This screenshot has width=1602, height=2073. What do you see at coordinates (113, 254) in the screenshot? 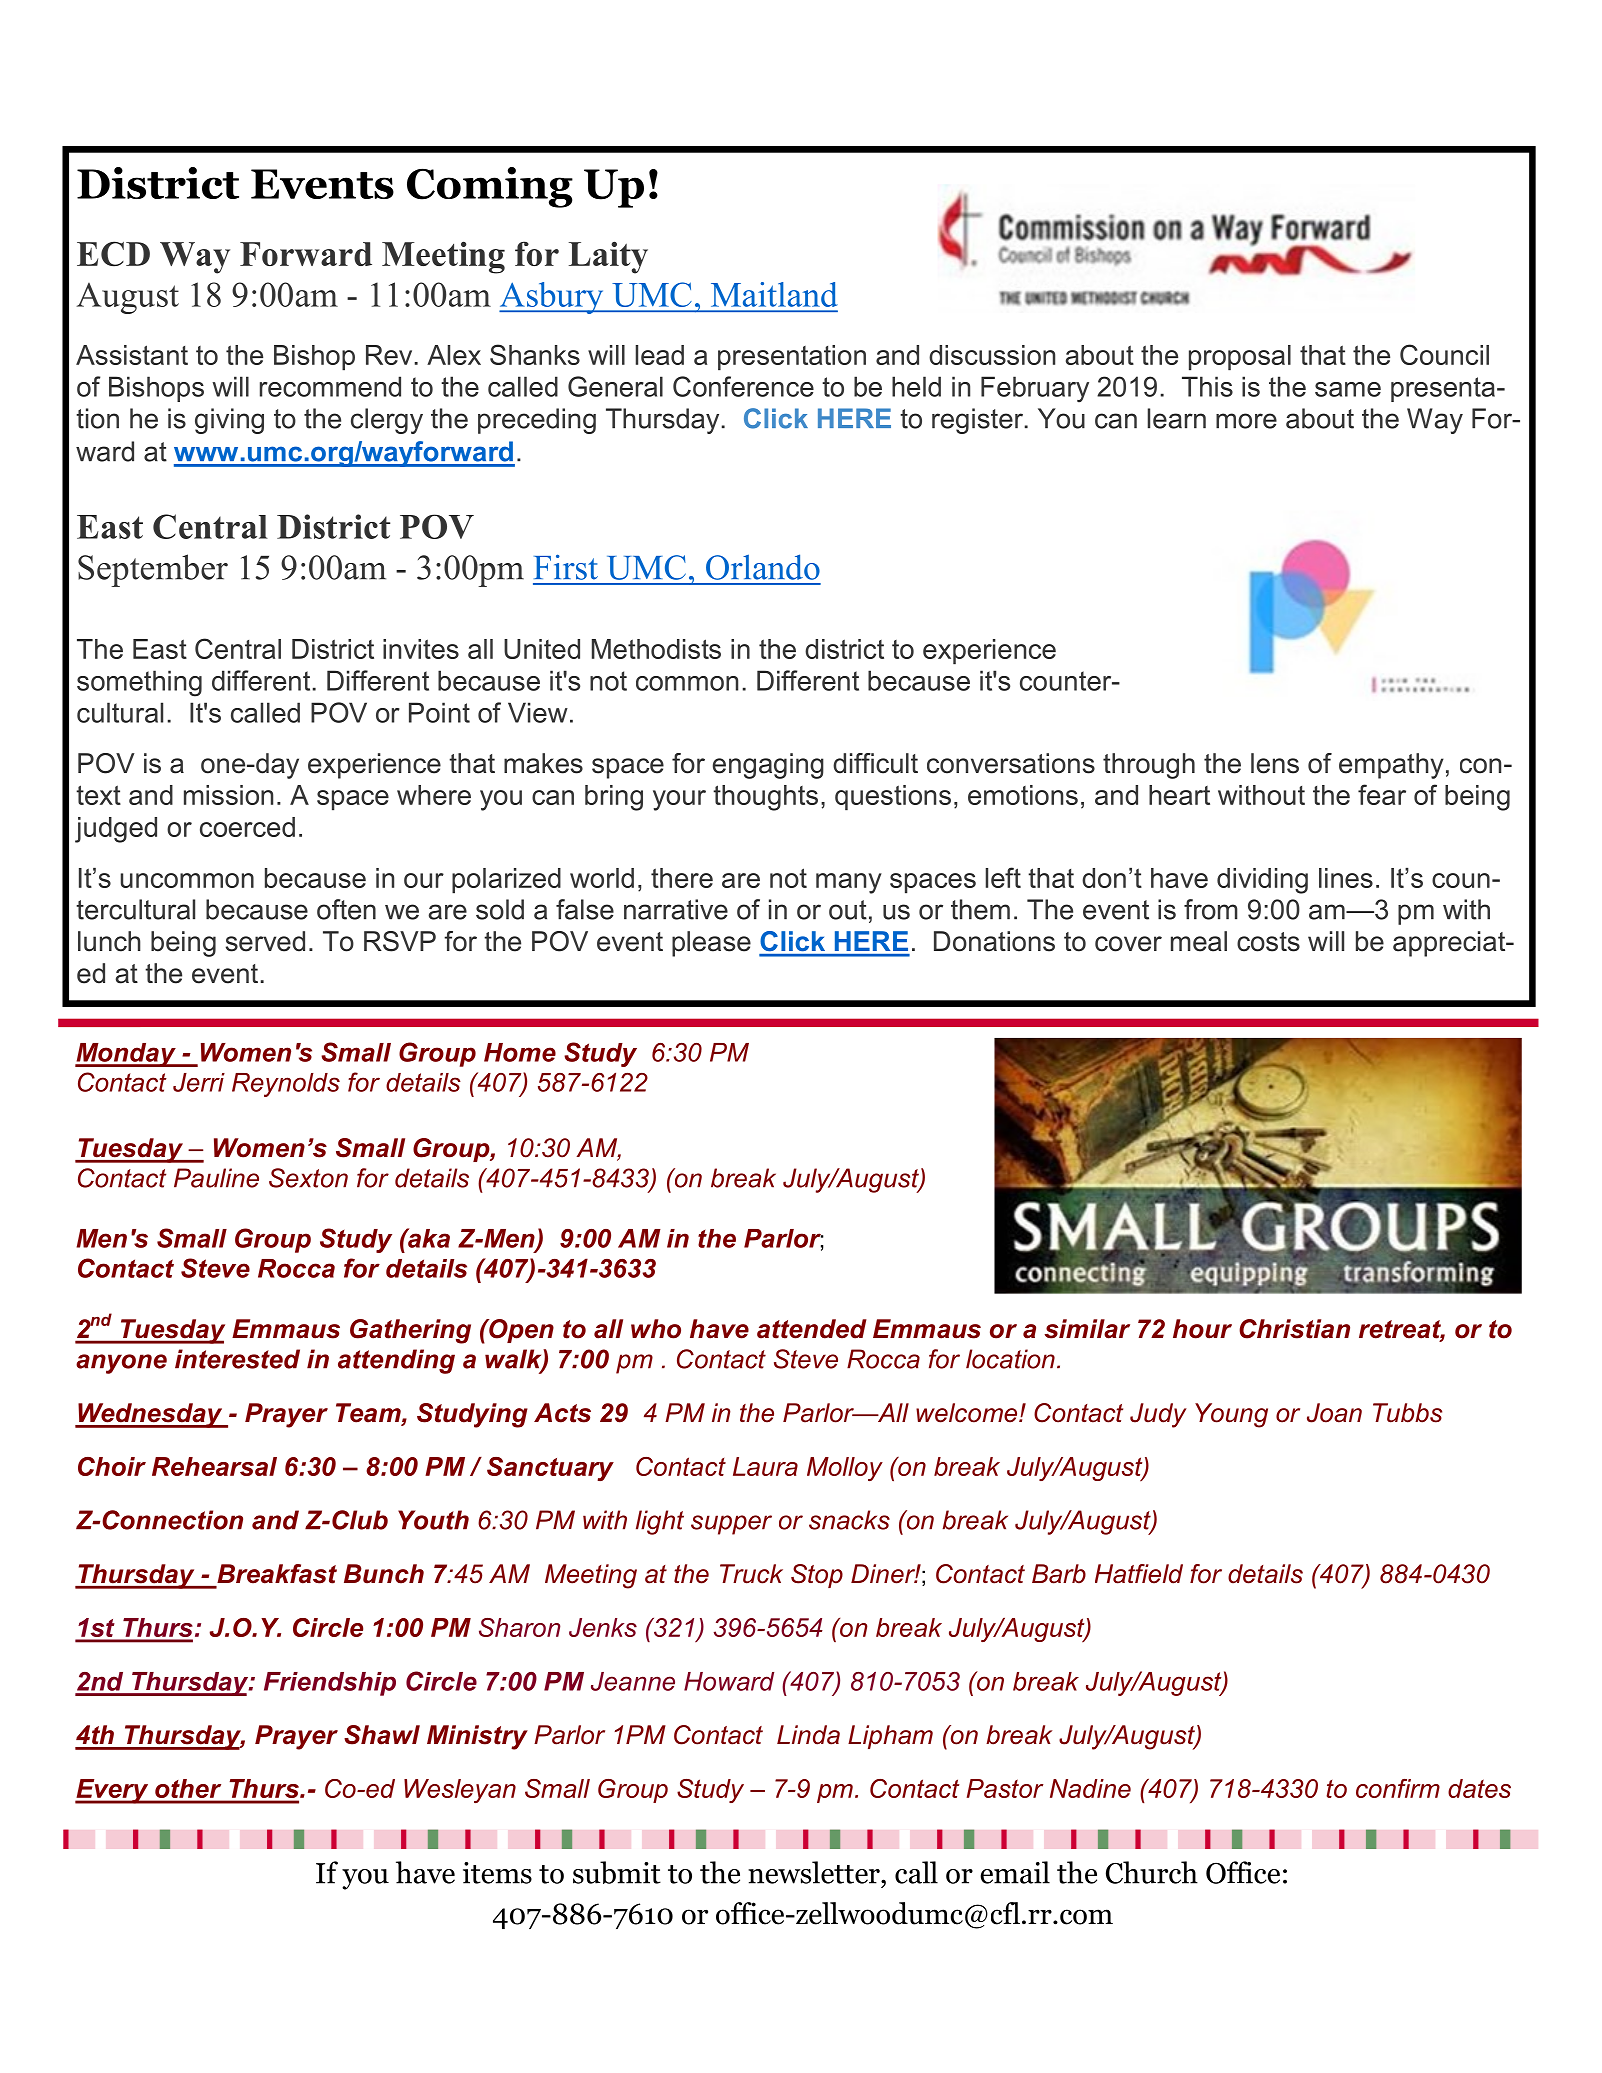
I see `ECD` at bounding box center [113, 254].
